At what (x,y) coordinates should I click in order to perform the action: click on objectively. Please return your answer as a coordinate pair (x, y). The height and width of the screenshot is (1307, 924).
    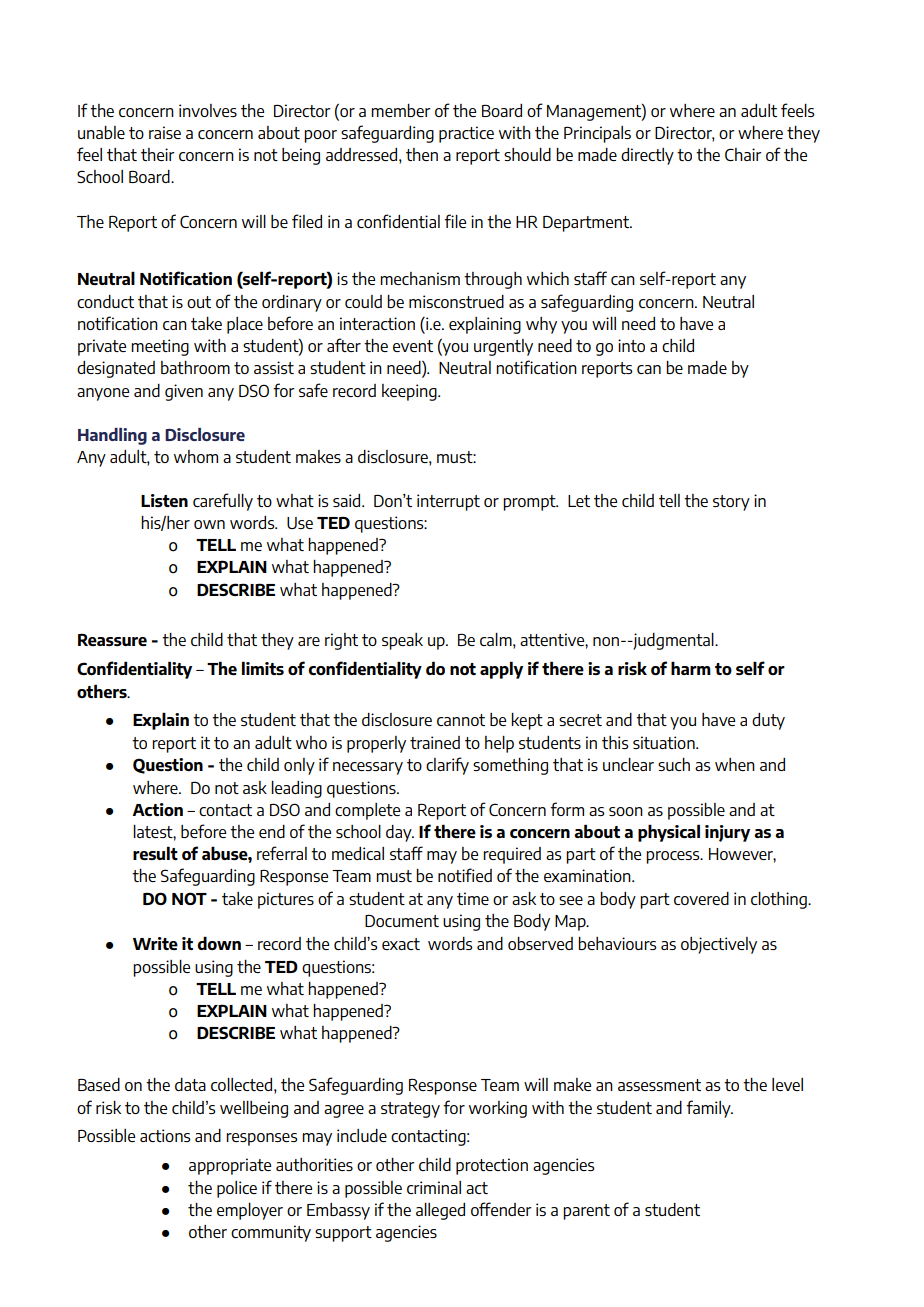
    Looking at the image, I should click on (719, 945).
